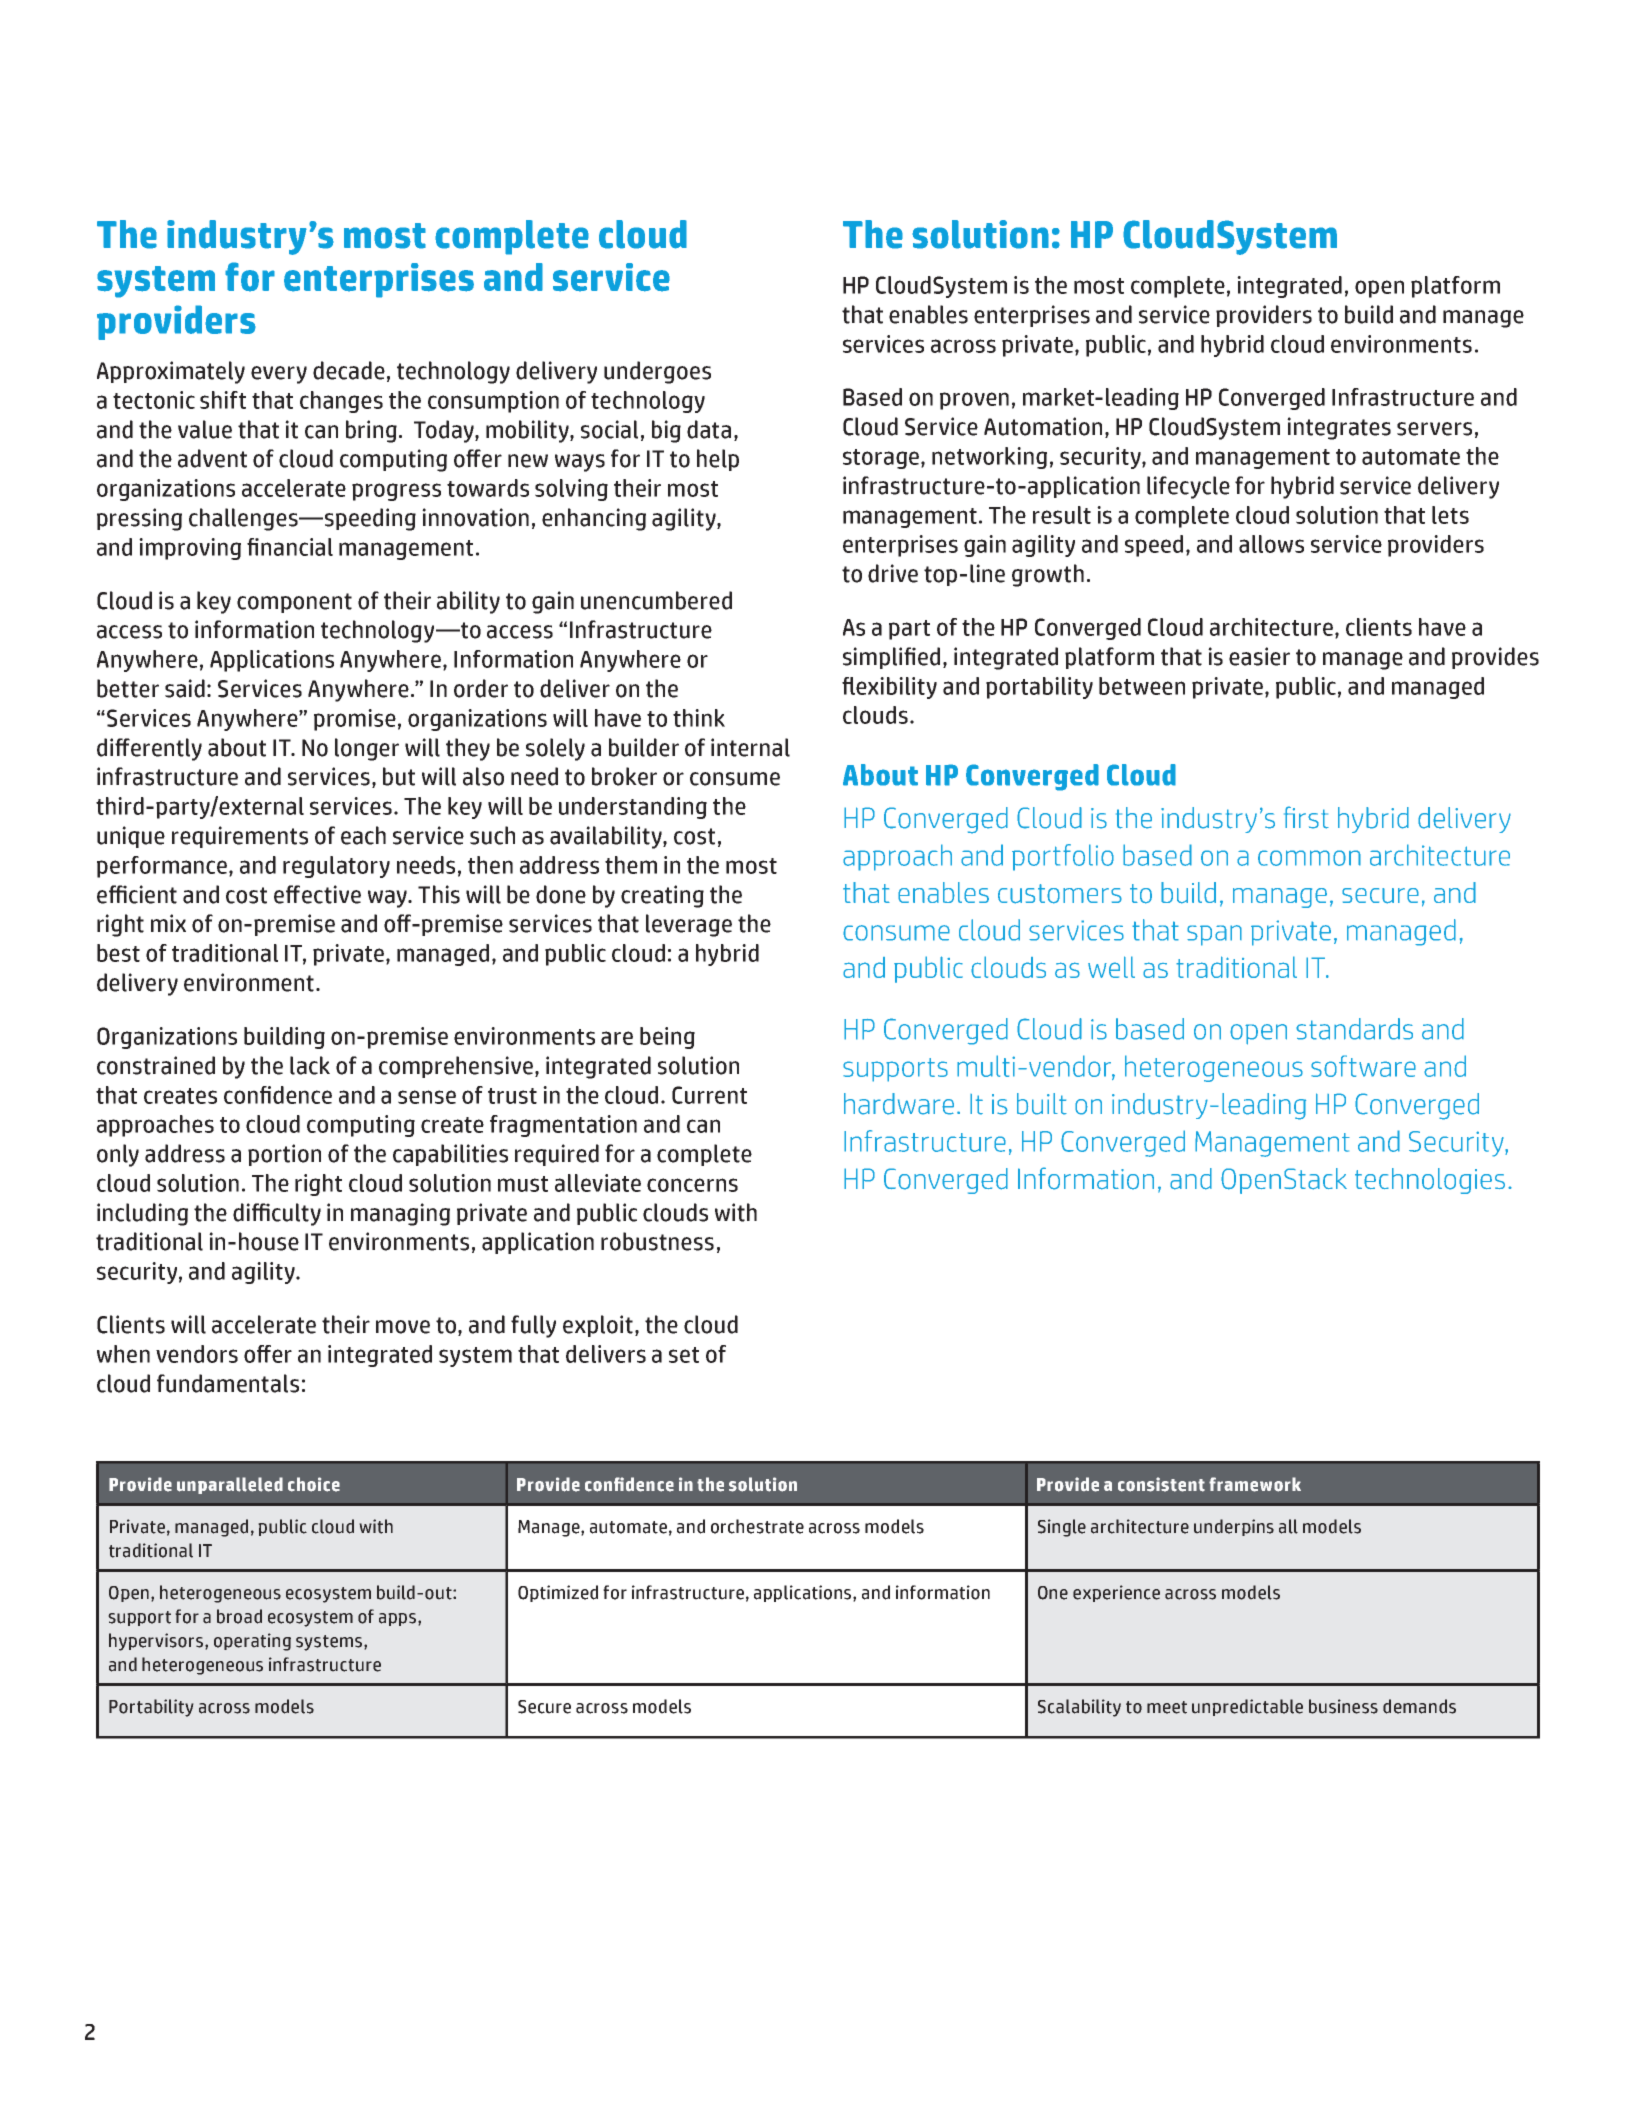  I want to click on lack, so click(310, 1065).
